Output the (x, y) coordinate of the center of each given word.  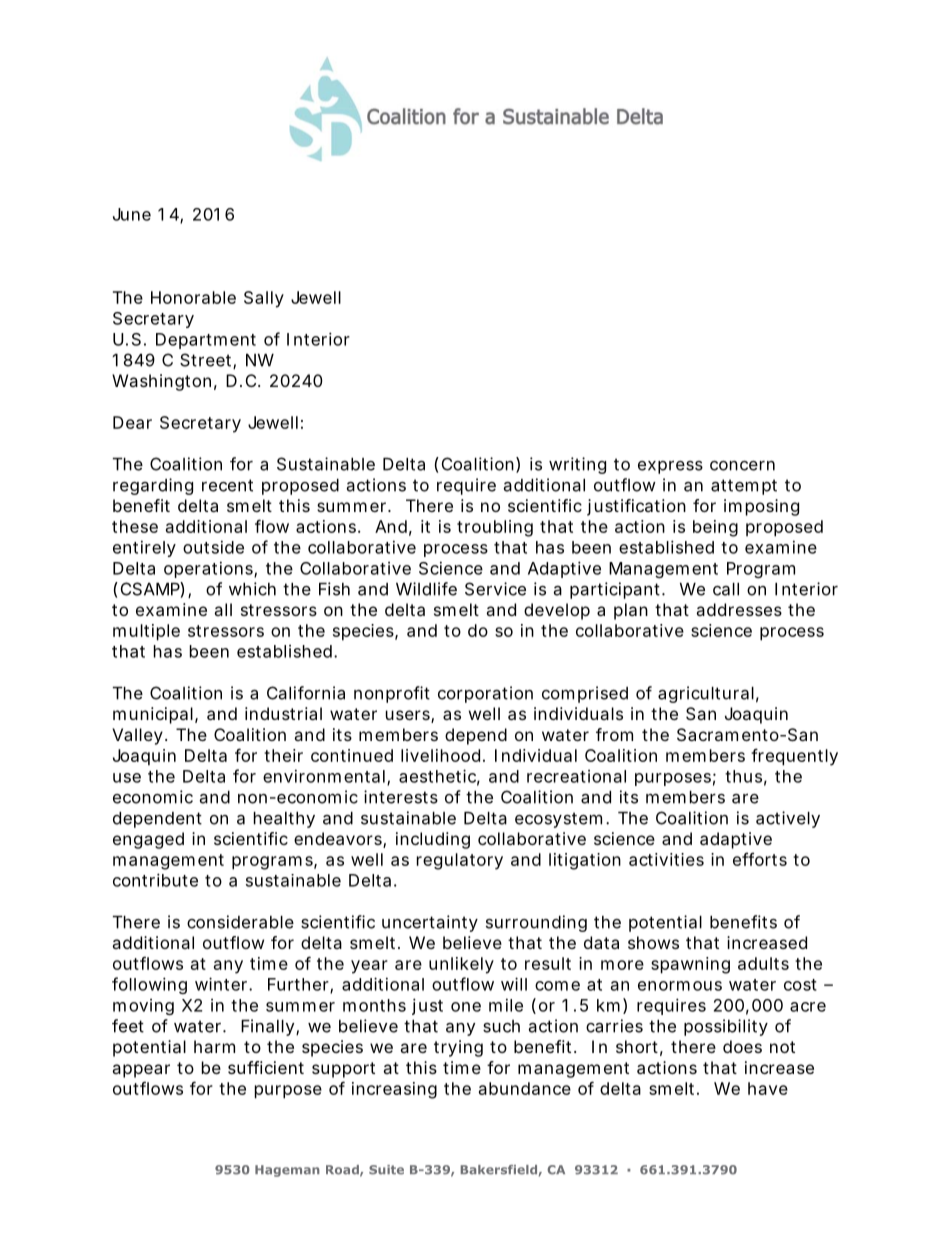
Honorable (193, 297)
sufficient (266, 1067)
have (768, 1088)
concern (742, 466)
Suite (386, 1170)
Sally (264, 299)
